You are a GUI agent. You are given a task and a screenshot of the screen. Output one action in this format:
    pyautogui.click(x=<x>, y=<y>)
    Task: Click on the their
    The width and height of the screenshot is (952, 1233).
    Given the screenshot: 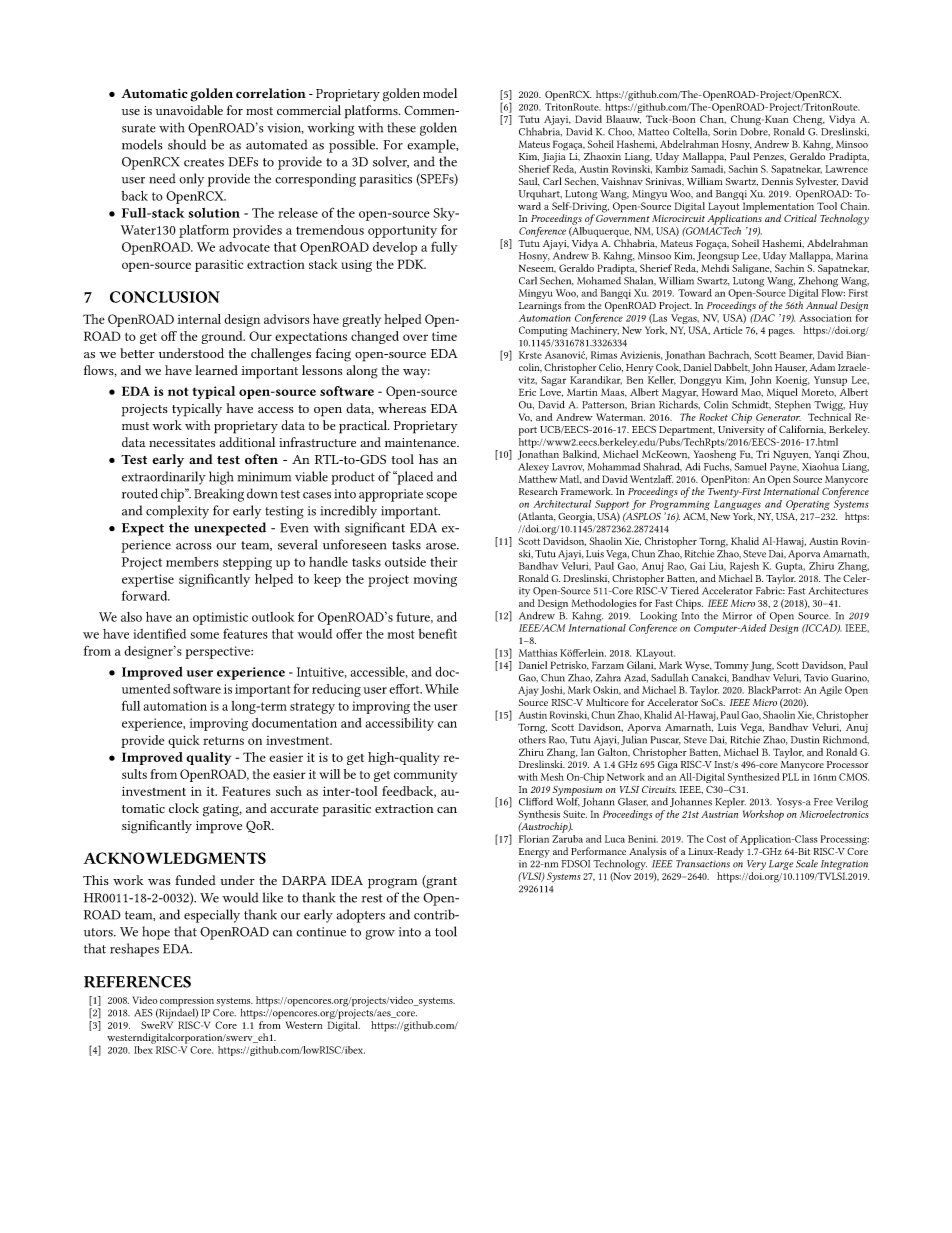 What is the action you would take?
    pyautogui.click(x=443, y=562)
